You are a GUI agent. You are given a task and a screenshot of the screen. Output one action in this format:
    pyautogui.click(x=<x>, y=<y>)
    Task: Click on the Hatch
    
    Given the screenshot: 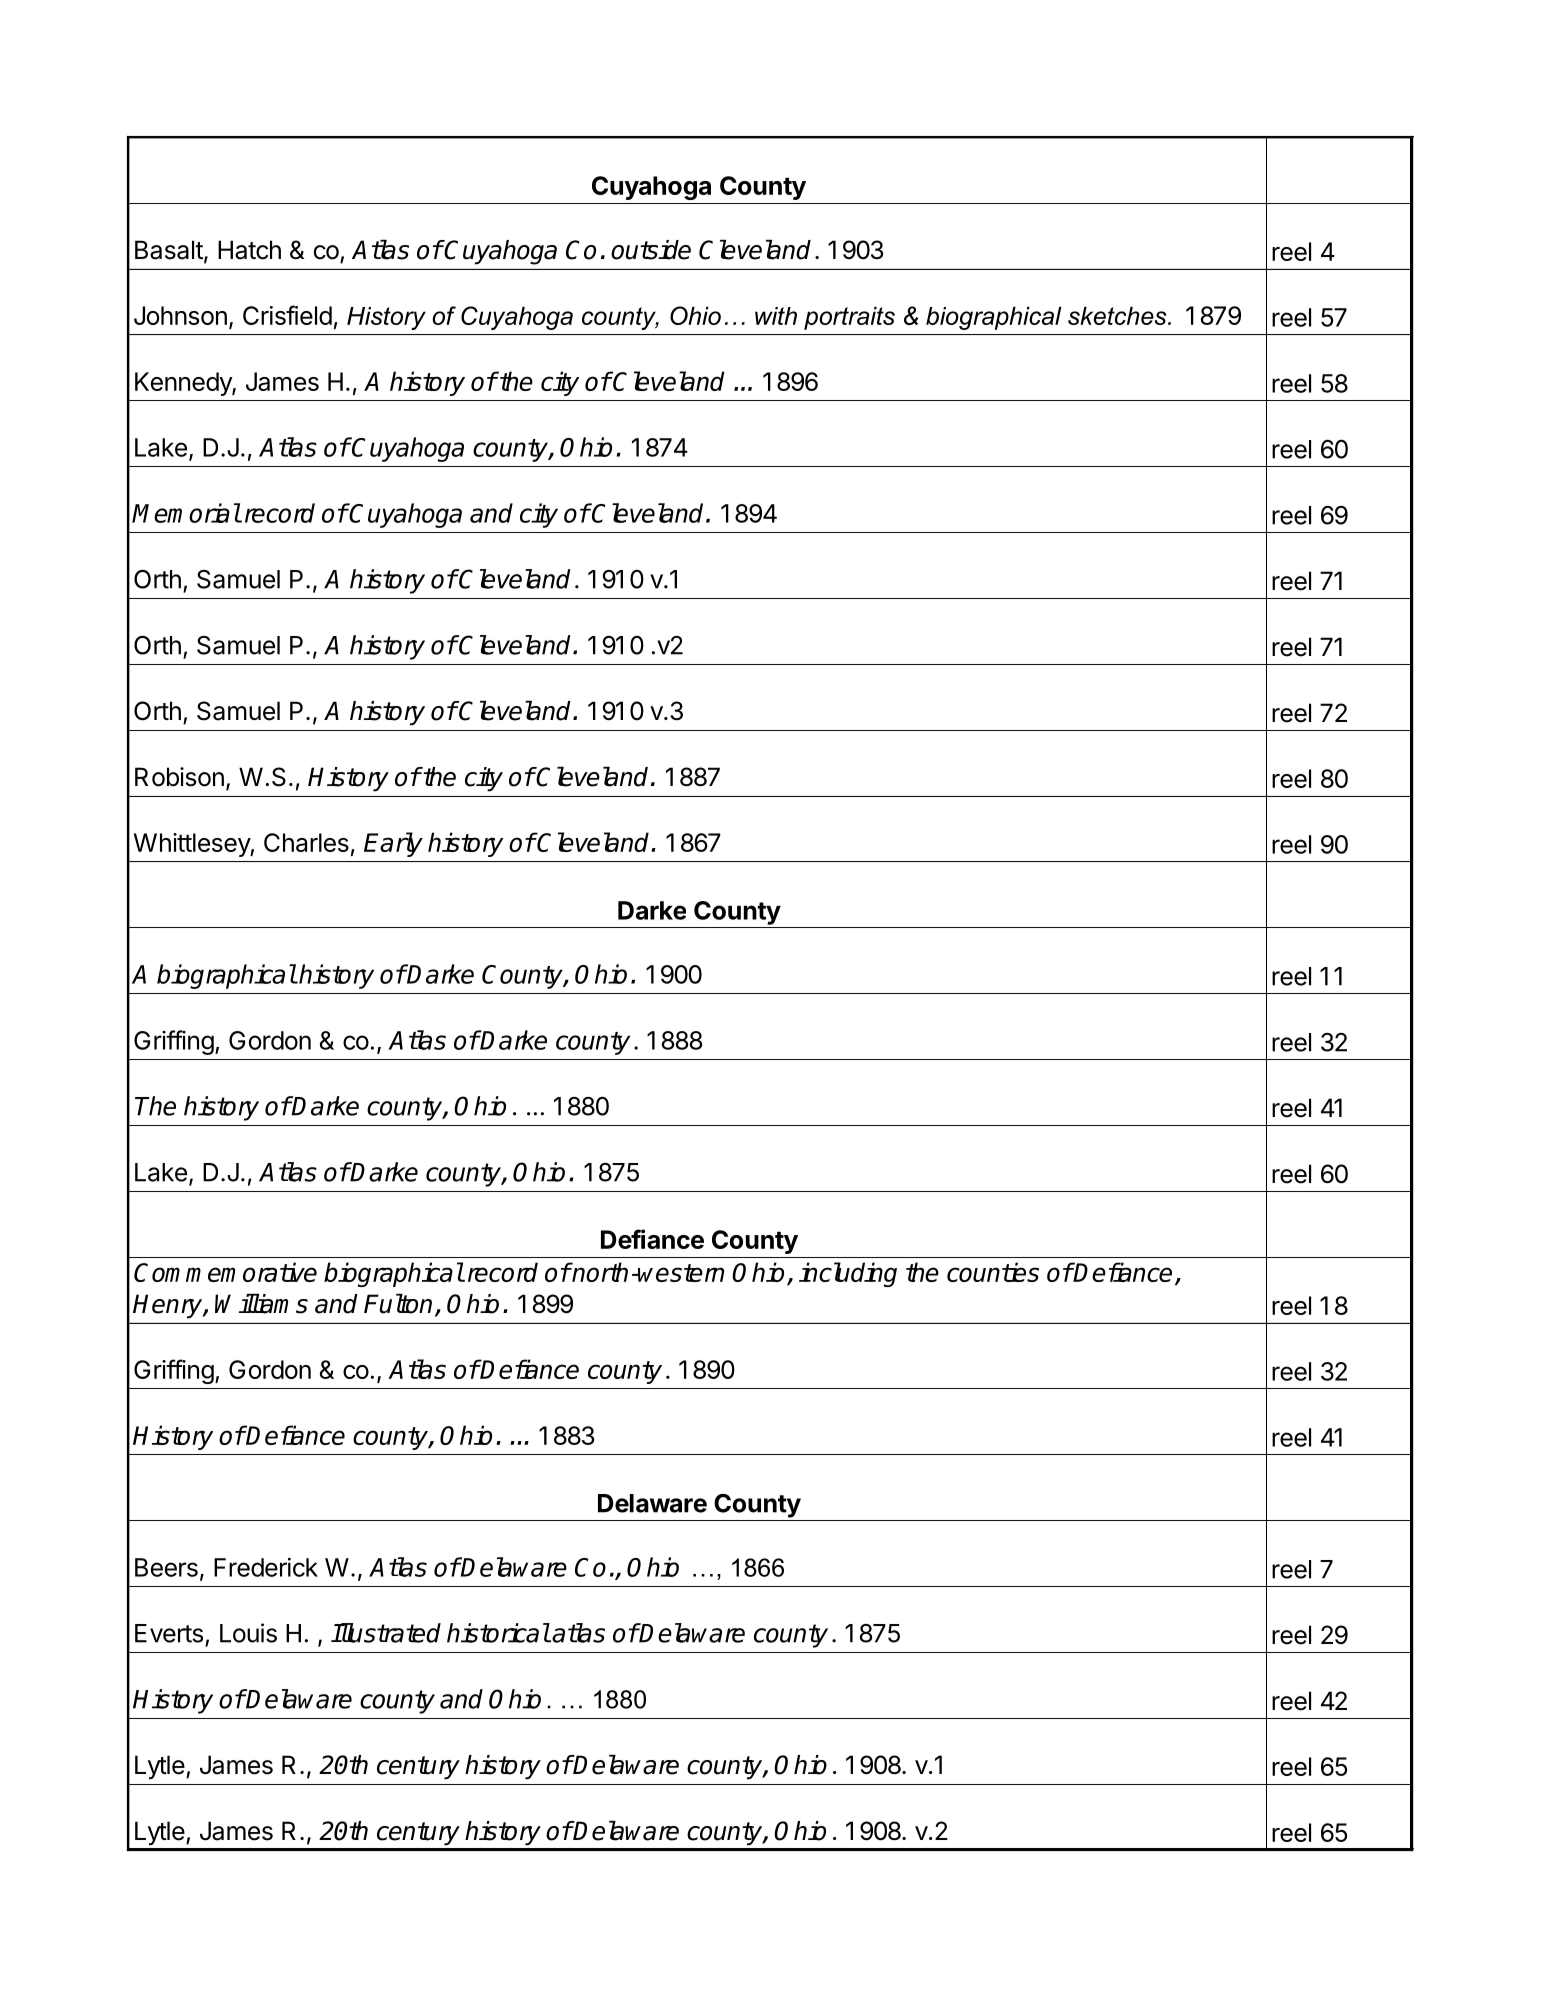 What is the action you would take?
    pyautogui.click(x=249, y=250)
